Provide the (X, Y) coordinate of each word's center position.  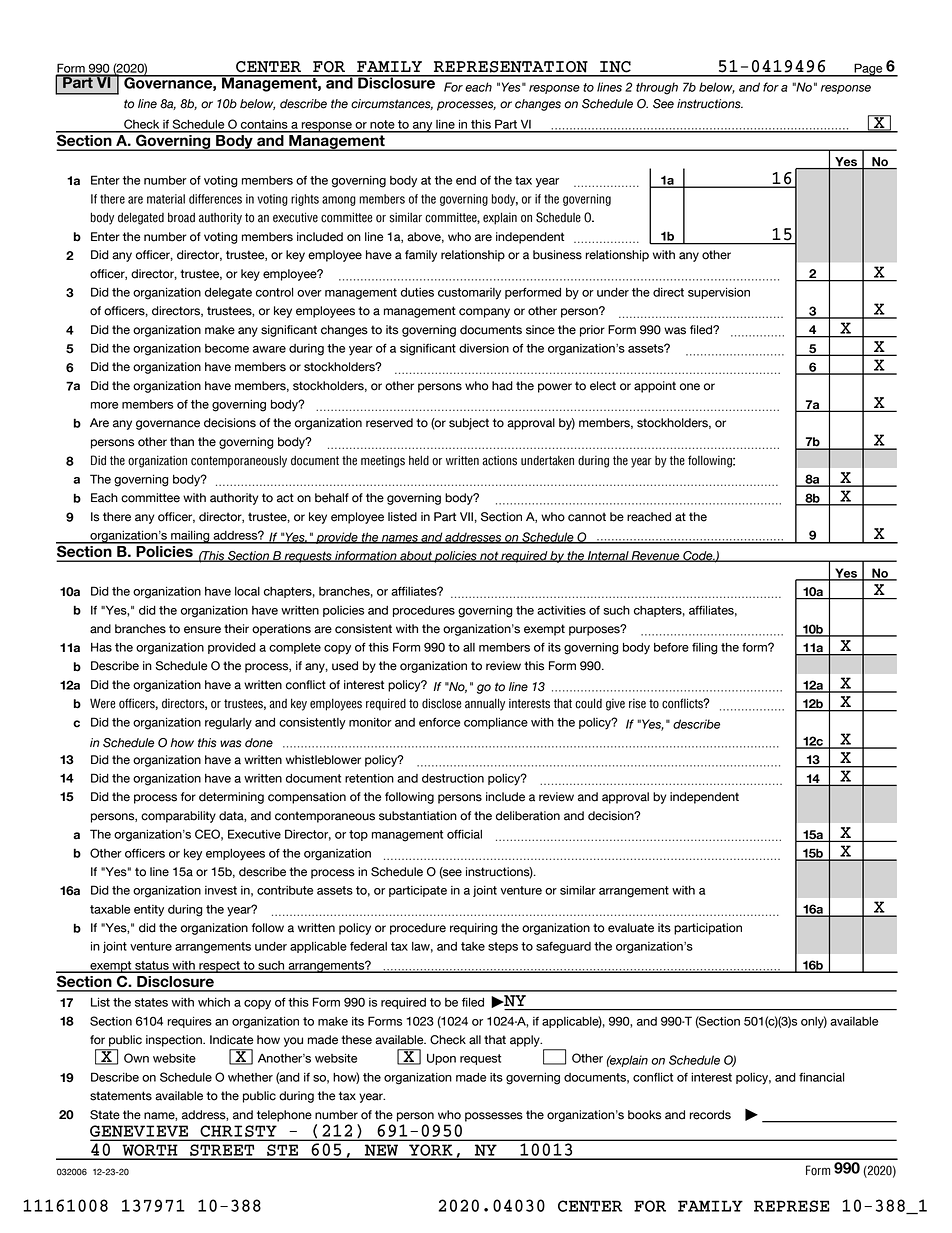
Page (868, 70)
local (247, 591)
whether (250, 1077)
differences (215, 199)
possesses (494, 1117)
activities (561, 610)
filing (705, 649)
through (657, 88)
